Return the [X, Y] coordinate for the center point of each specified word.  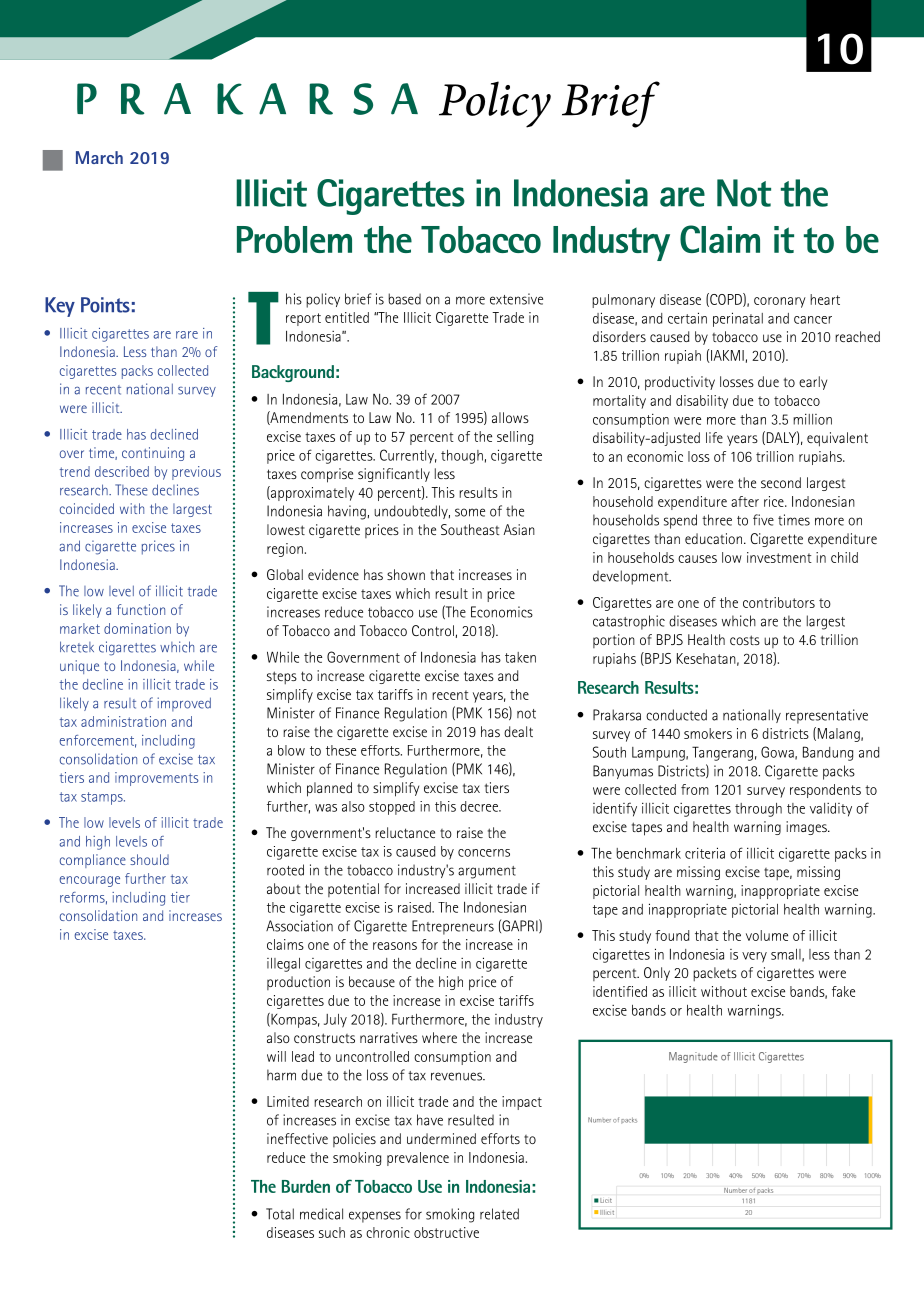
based [404, 299]
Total [280, 1214]
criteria [705, 853]
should [149, 859]
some [470, 512]
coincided [87, 508]
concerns [484, 853]
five [763, 520]
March [99, 157]
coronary [780, 302]
